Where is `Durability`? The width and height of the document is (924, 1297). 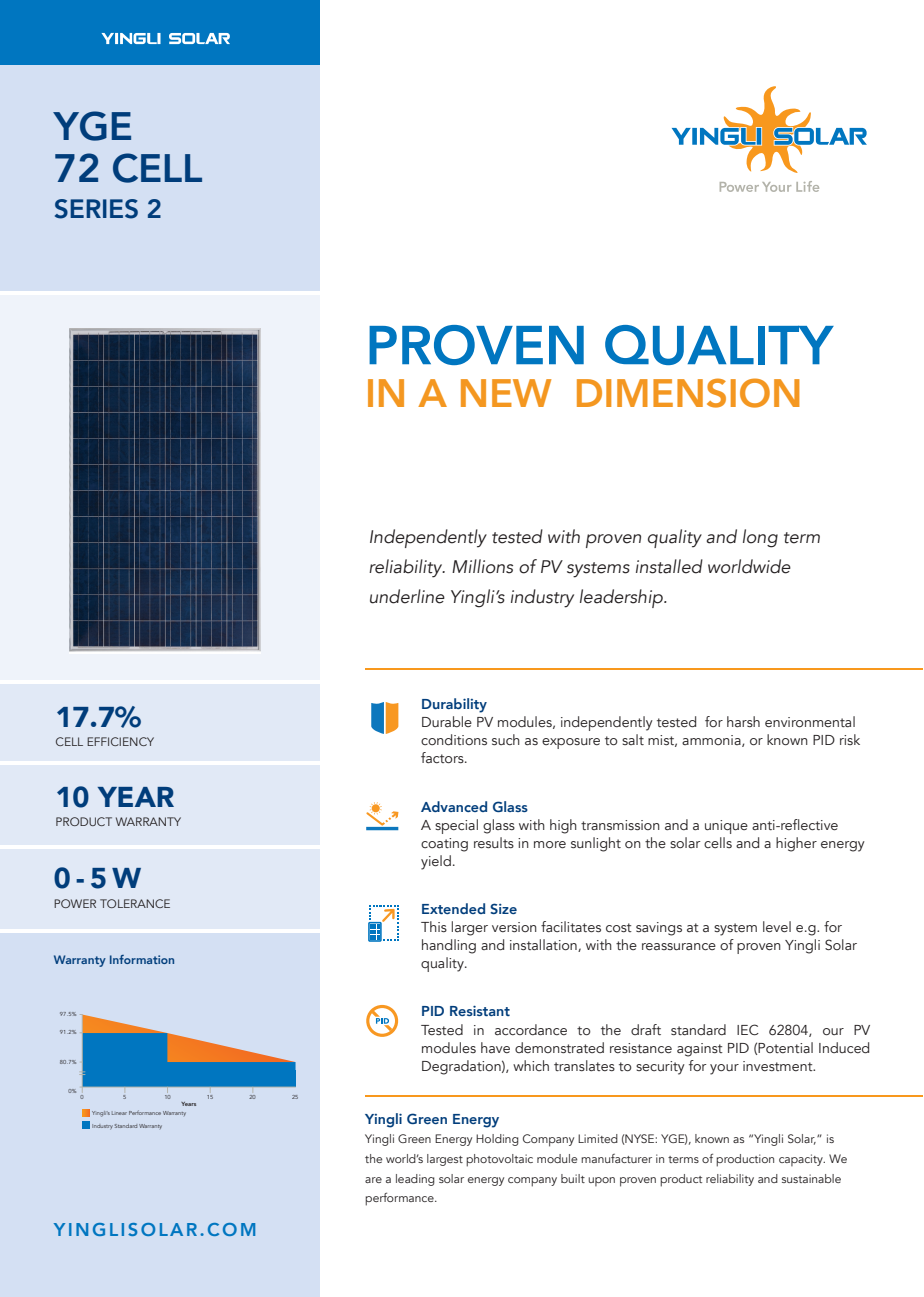 Durability is located at coordinates (454, 705).
